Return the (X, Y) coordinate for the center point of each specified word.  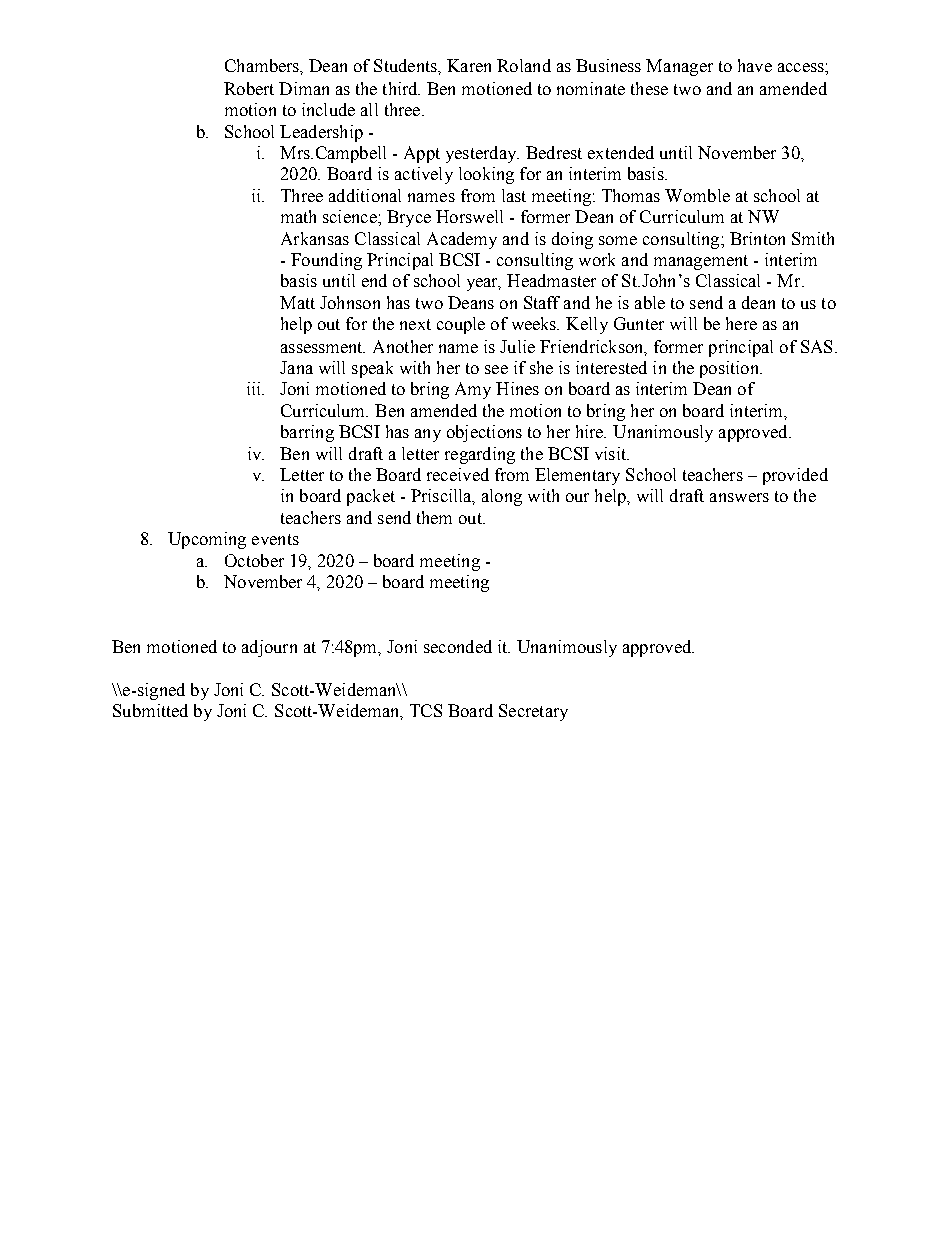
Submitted (150, 710)
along (502, 497)
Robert (249, 88)
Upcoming (207, 540)
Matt (297, 302)
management (701, 262)
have (755, 65)
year (484, 284)
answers (739, 497)
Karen (469, 65)
